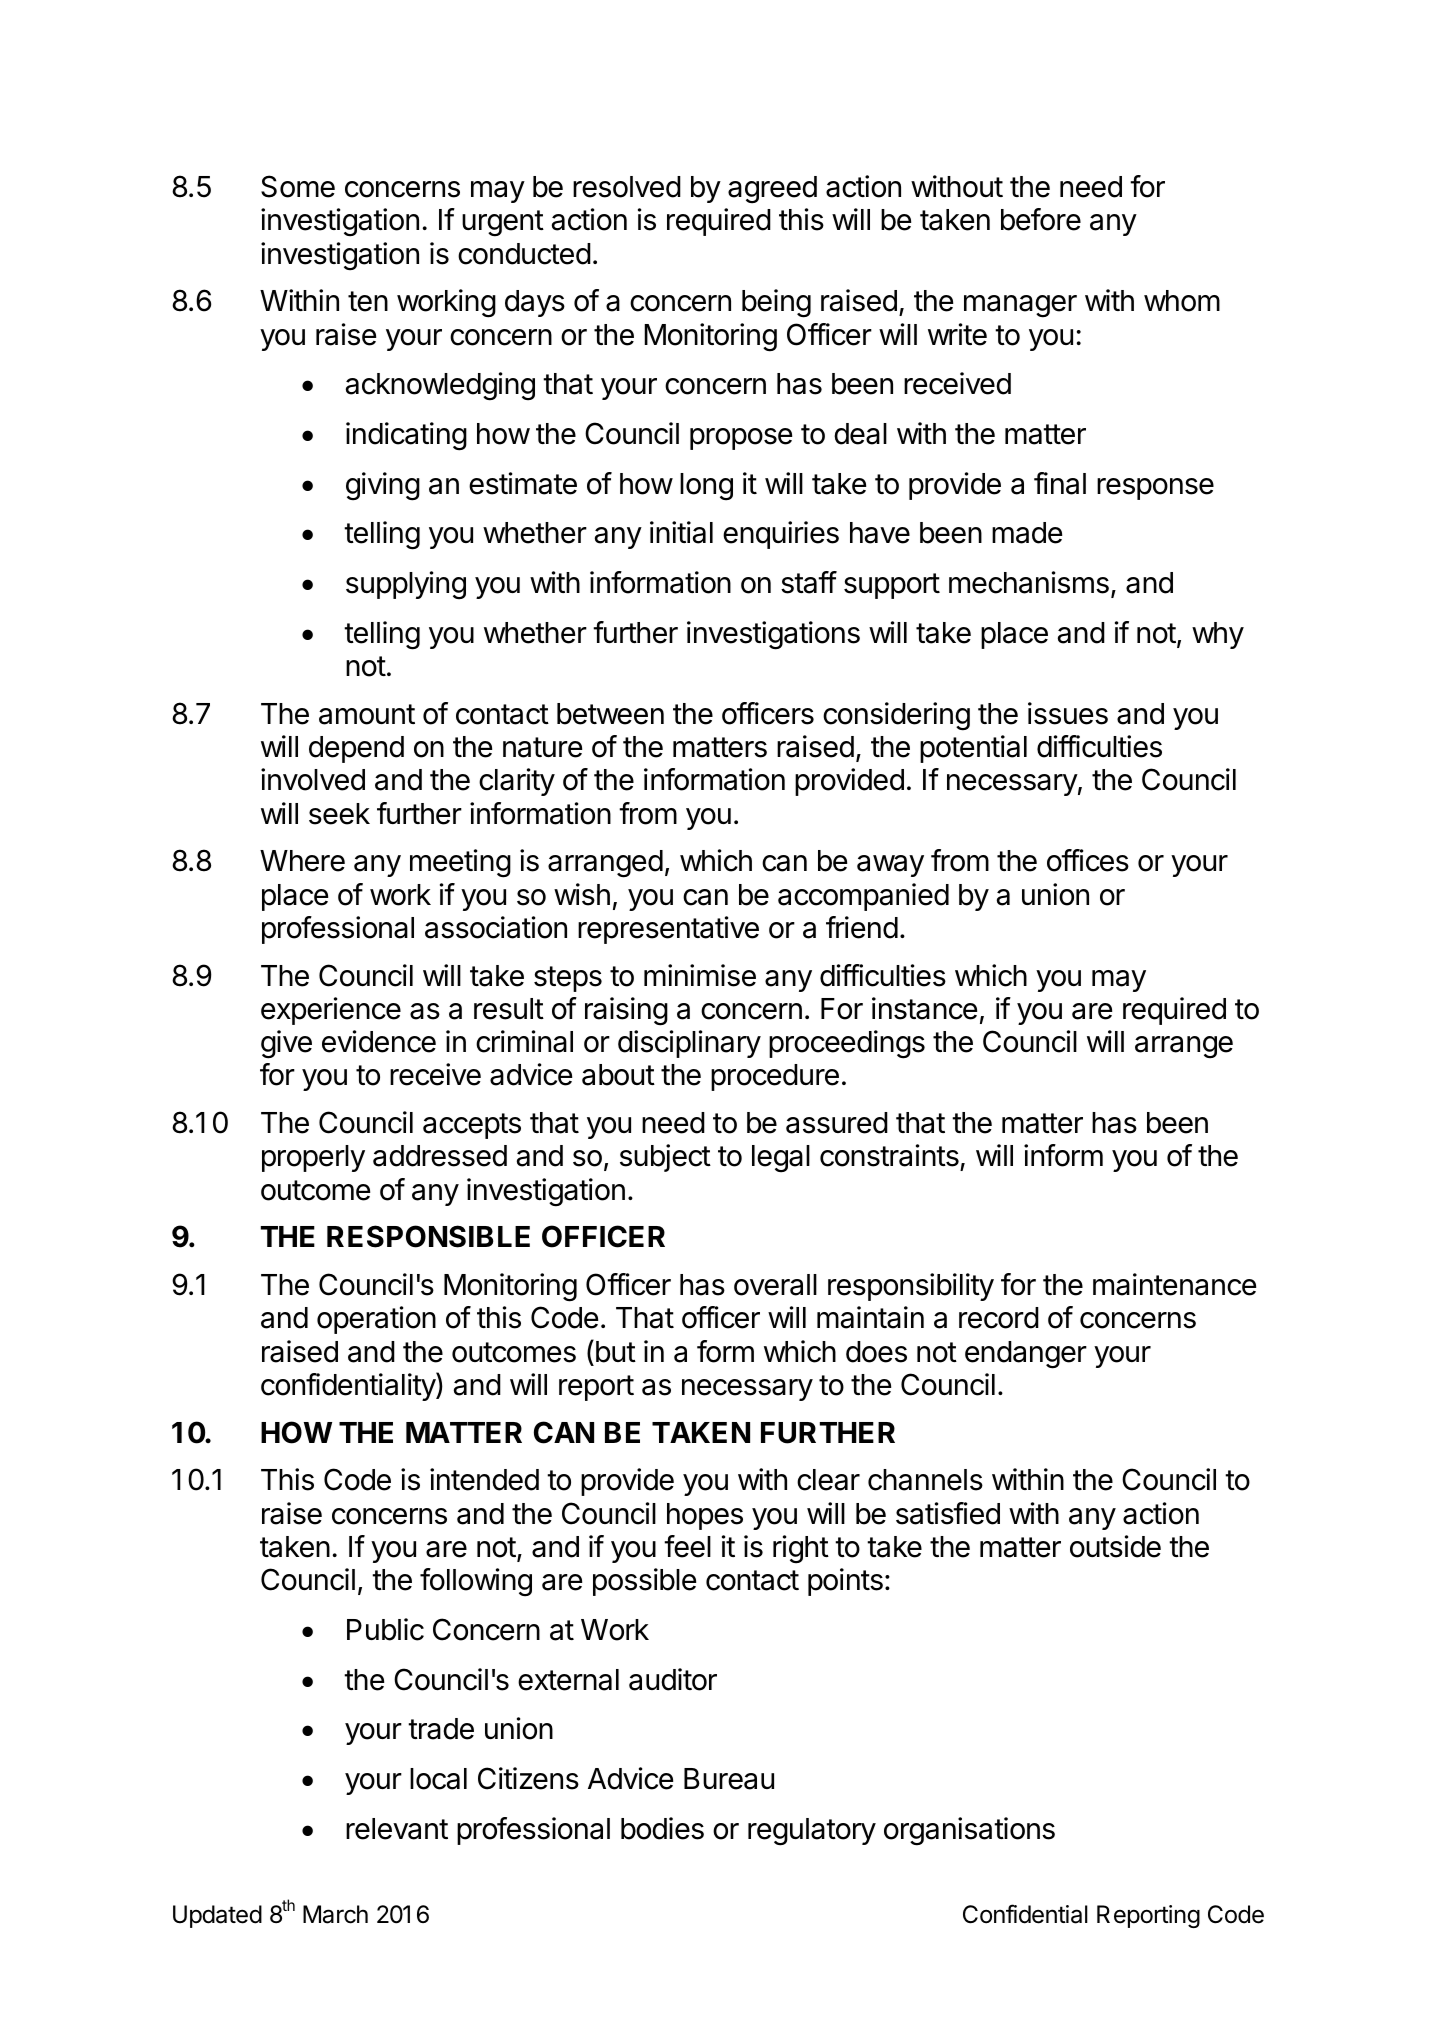 This document has height=2030, width=1435. Describe the element at coordinates (924, 1008) in the document. I see `instance` at that location.
